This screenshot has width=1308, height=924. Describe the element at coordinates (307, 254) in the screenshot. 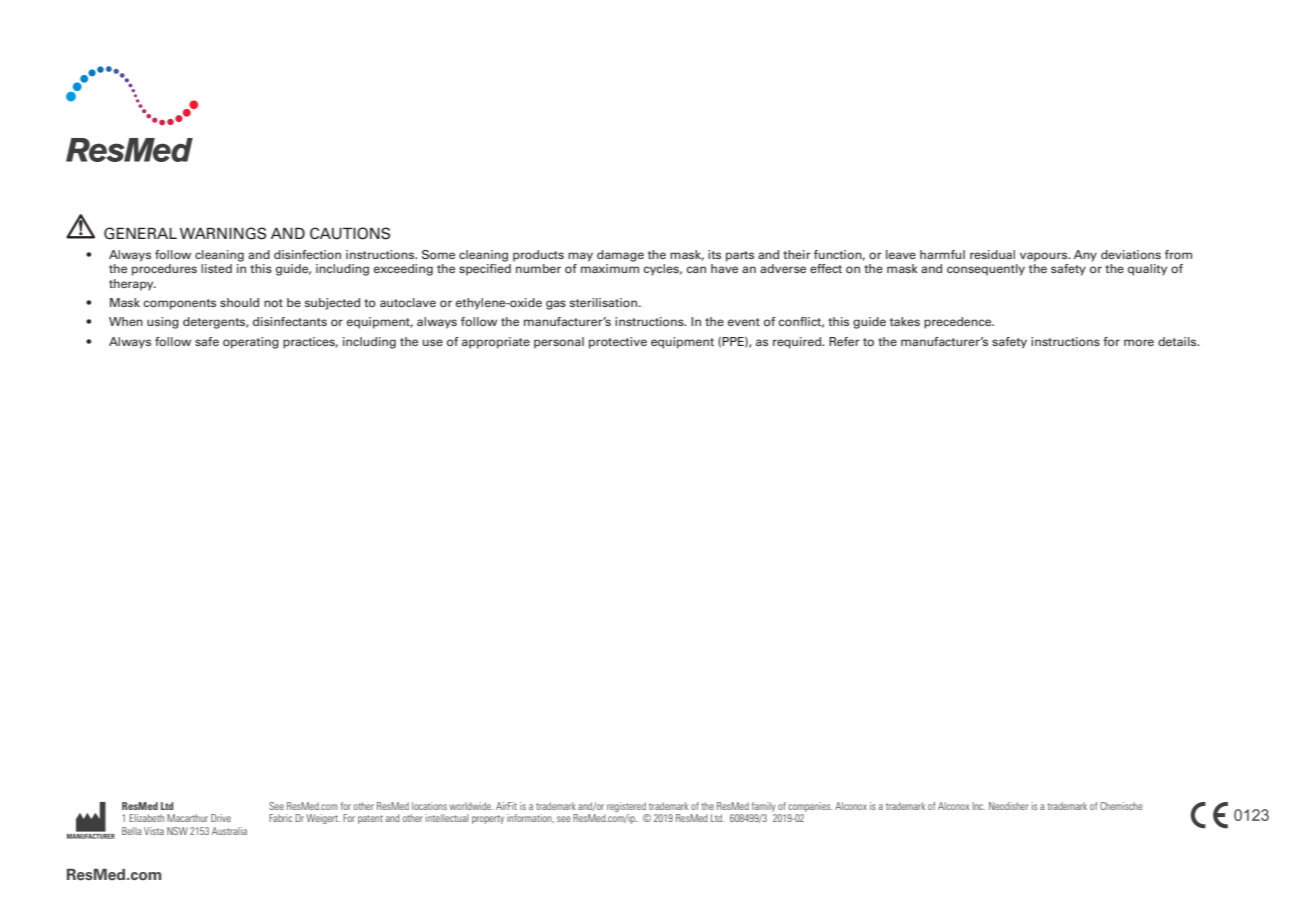

I see `disinfection` at that location.
